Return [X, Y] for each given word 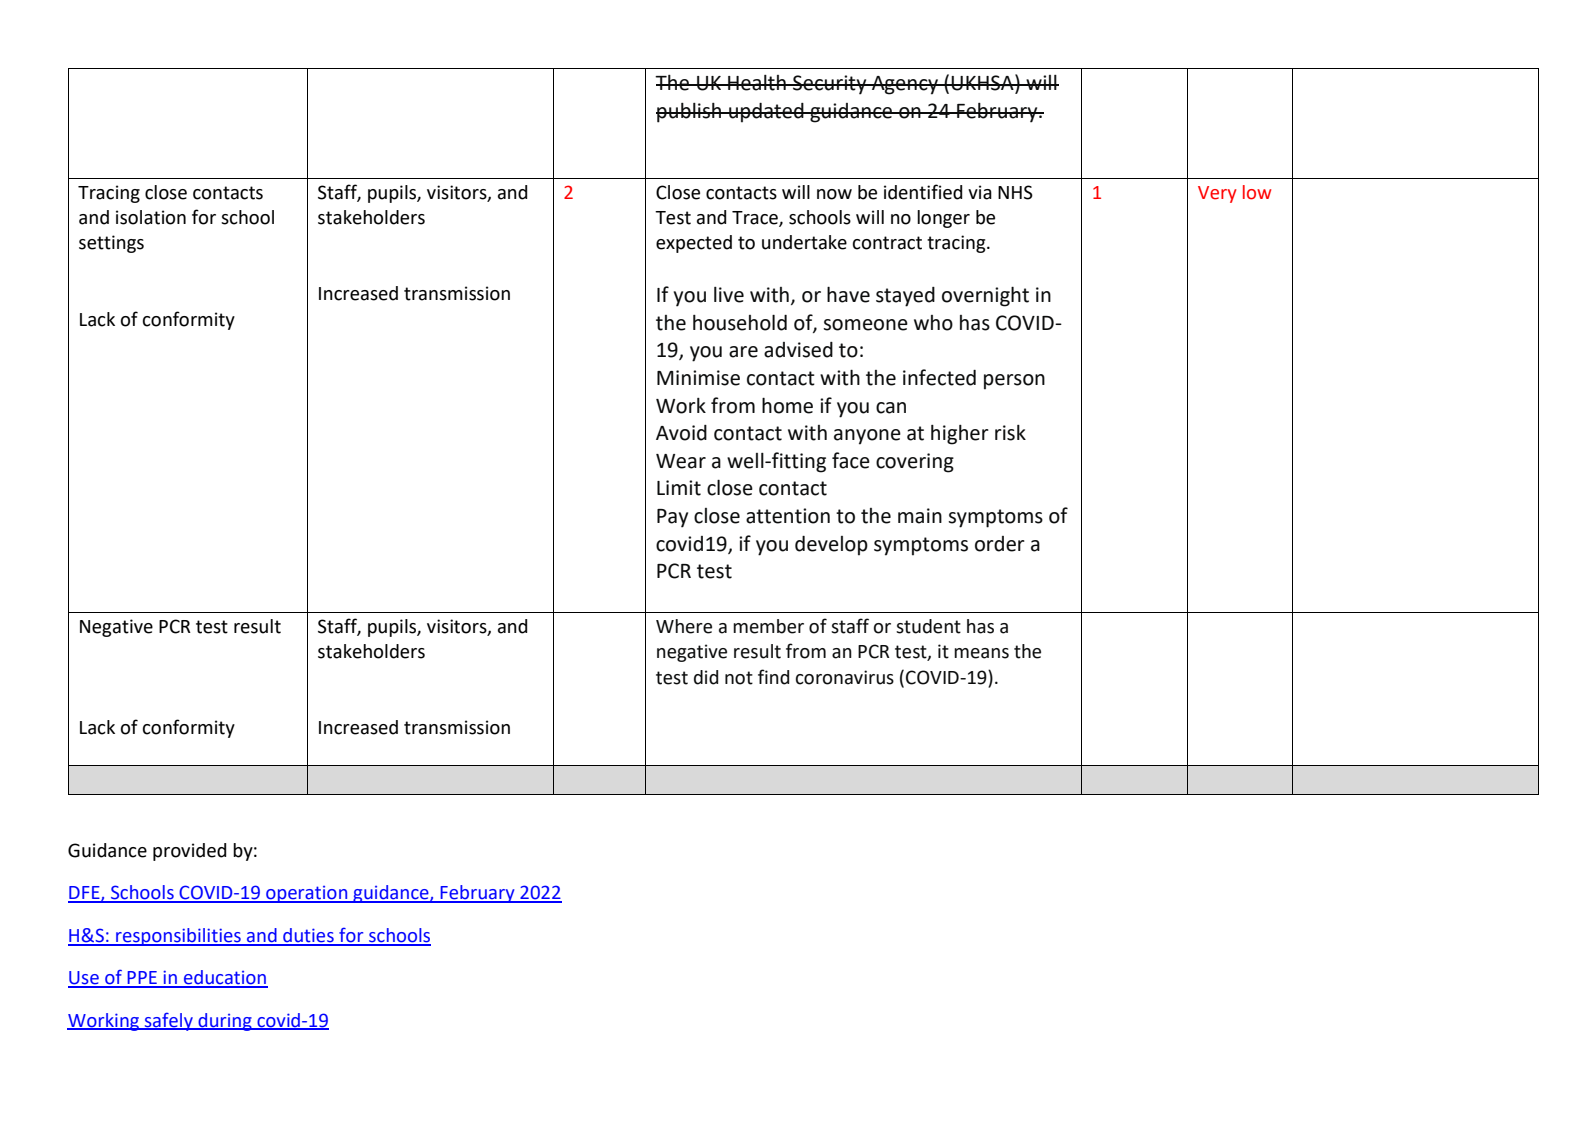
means [981, 653]
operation [307, 894]
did [706, 677]
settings [111, 244]
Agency [905, 85]
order [1000, 544]
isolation [151, 217]
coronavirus [845, 677]
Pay [672, 518]
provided [189, 852]
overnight [985, 296]
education [225, 978]
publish [689, 113]
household [740, 322]
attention [788, 516]
